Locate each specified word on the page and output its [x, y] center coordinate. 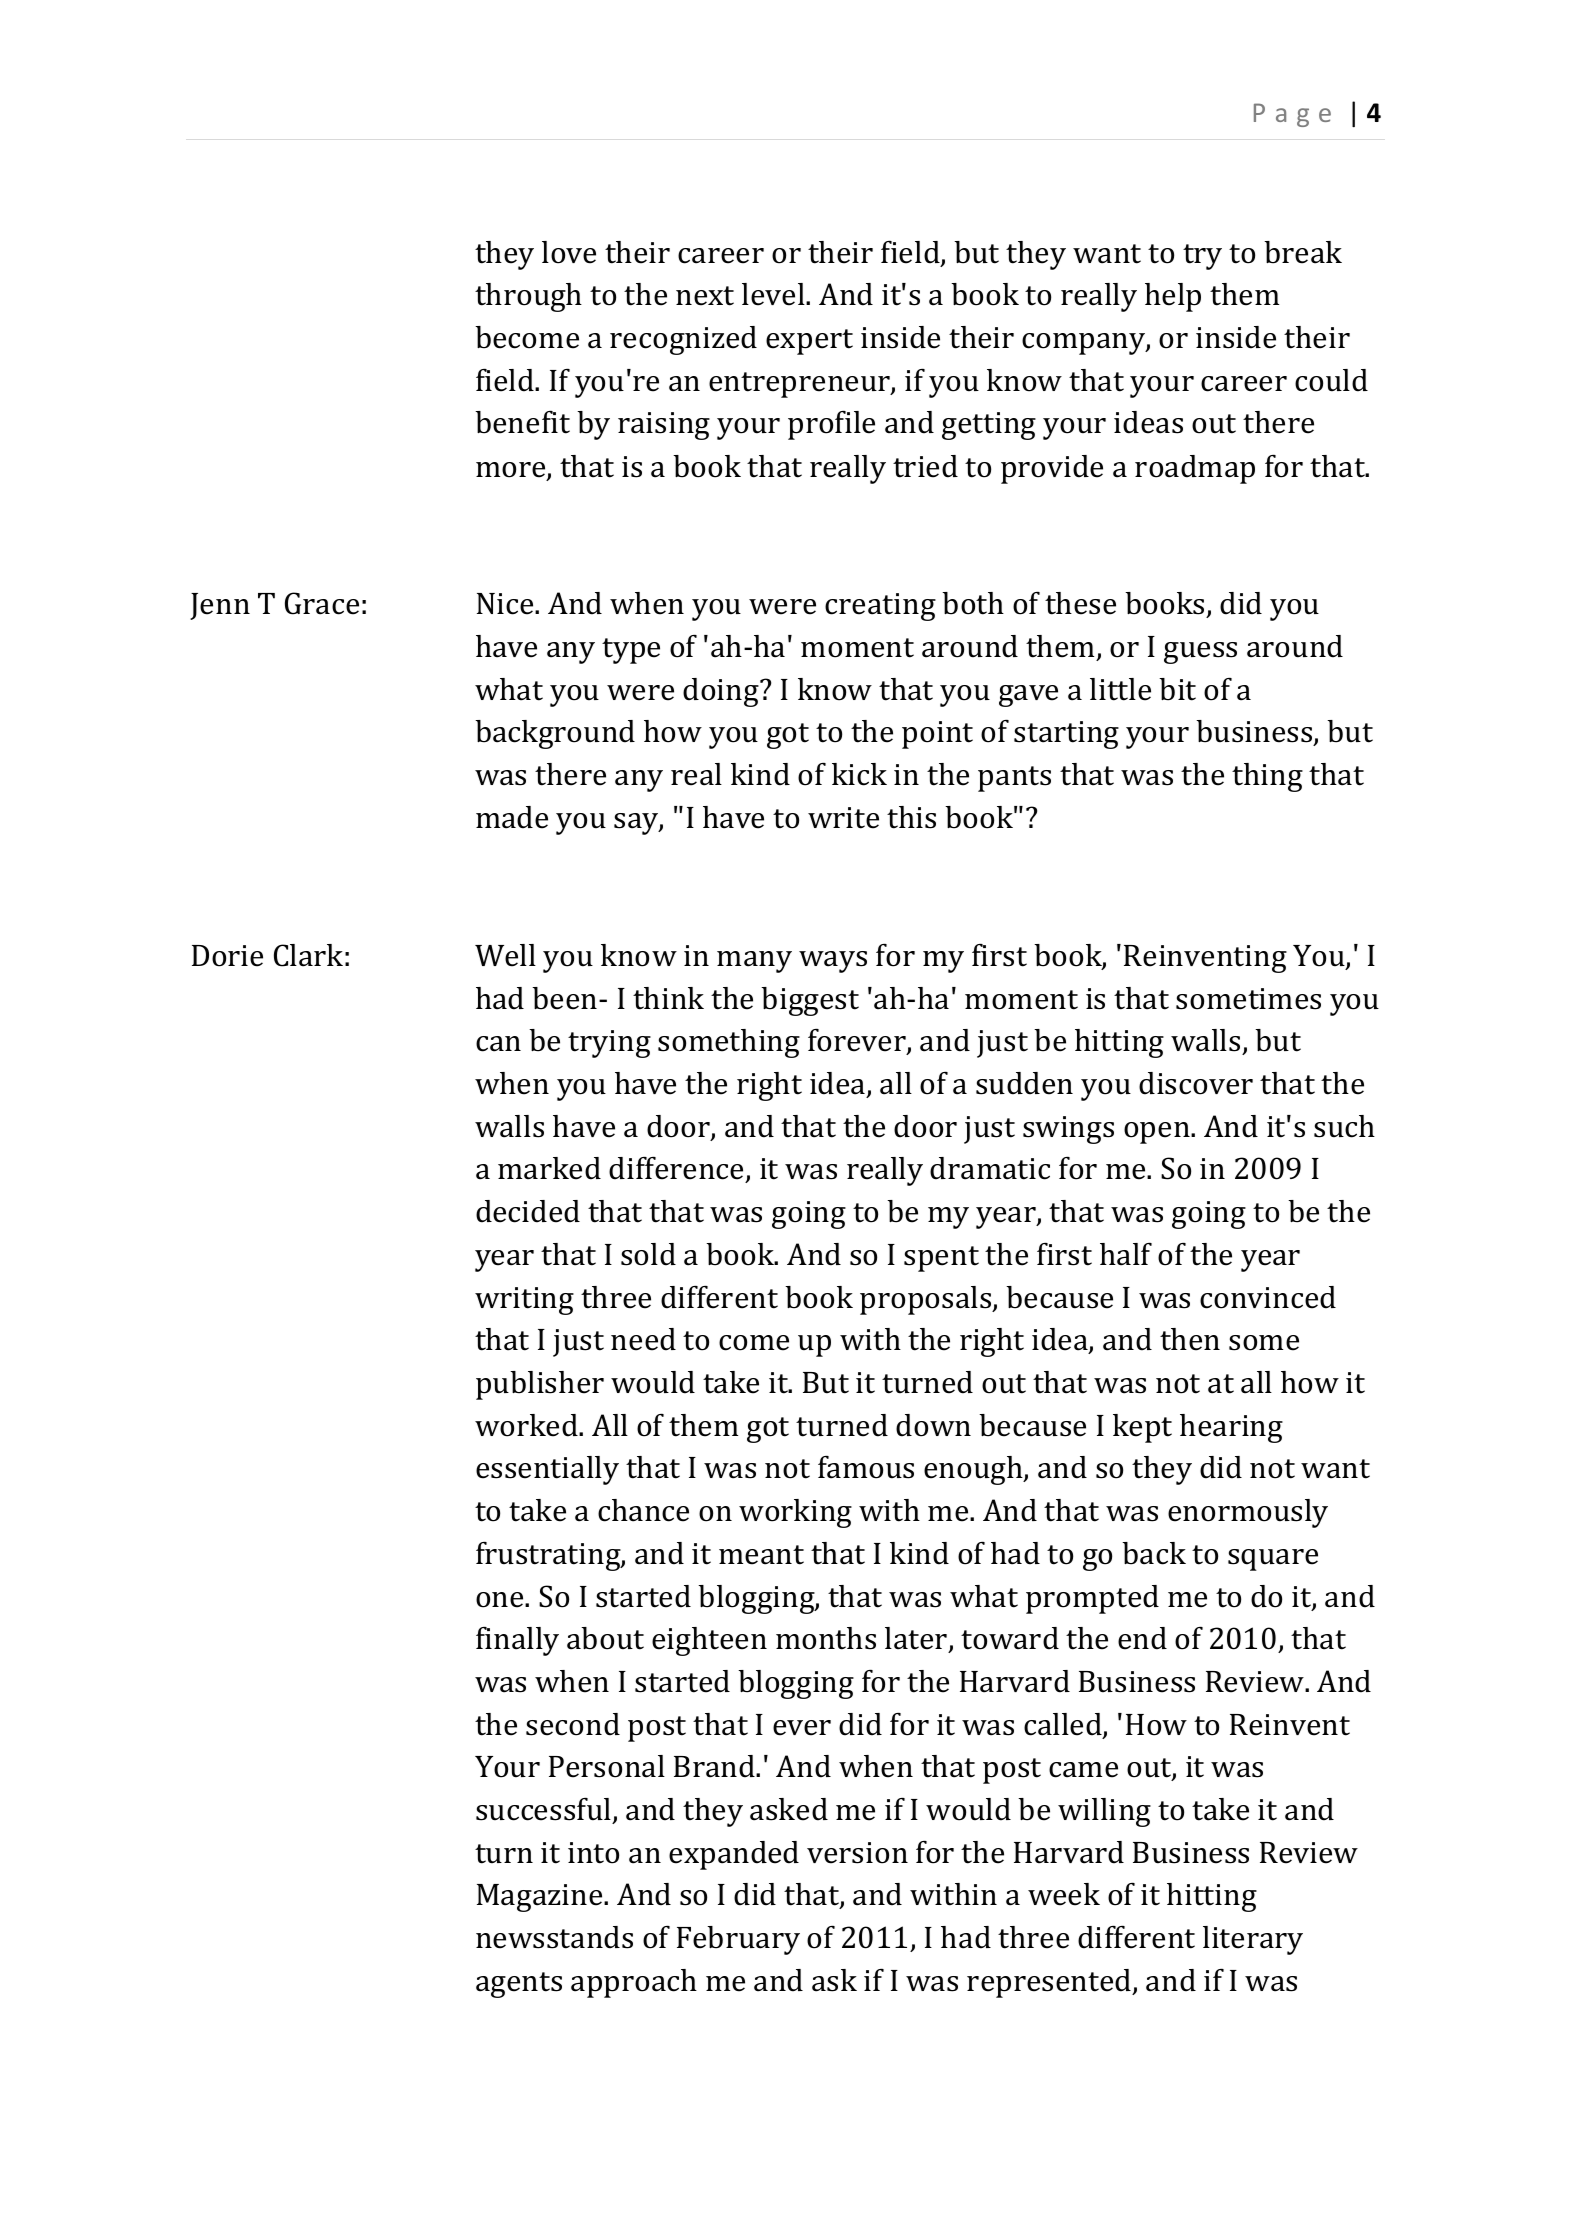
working [795, 1513]
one [501, 1600]
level [774, 294]
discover [1196, 1083]
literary [1253, 1940]
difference [678, 1170]
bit [1177, 689]
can [498, 1044]
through [528, 297]
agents [519, 1985]
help [1173, 297]
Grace [322, 603]
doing [722, 692]
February [738, 1940]
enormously [1248, 1513]
